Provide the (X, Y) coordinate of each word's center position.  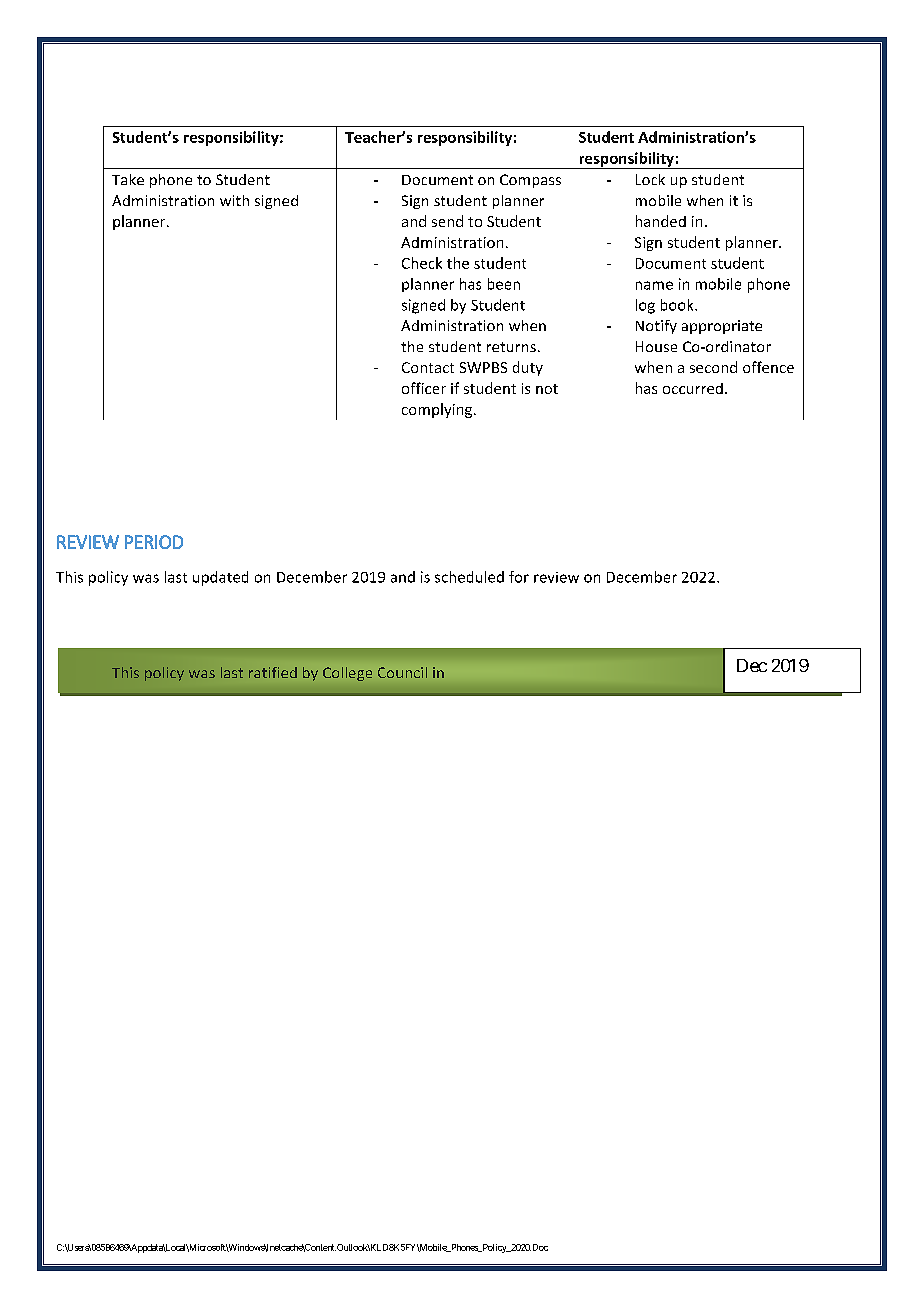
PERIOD (154, 542)
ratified (273, 672)
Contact (428, 367)
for (519, 577)
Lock (650, 179)
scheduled (469, 577)
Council (402, 672)
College (347, 674)
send (447, 221)
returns (511, 347)
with (234, 200)
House (656, 346)
